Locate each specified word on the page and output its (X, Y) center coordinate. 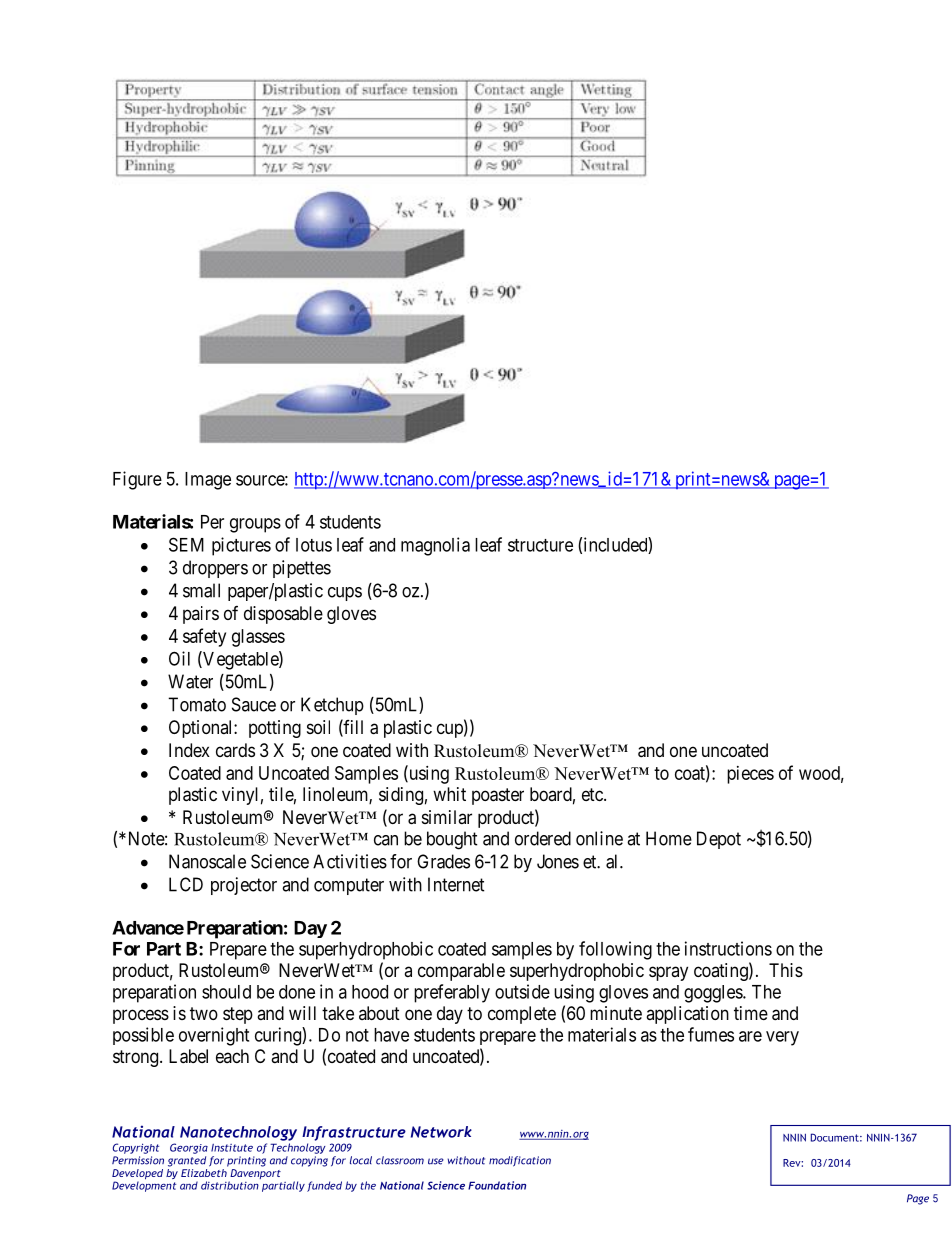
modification (520, 1161)
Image (208, 481)
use (436, 1161)
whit (449, 794)
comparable (461, 972)
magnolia (435, 546)
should (226, 992)
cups (345, 594)
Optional (202, 729)
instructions (728, 948)
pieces (750, 775)
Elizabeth (204, 1171)
